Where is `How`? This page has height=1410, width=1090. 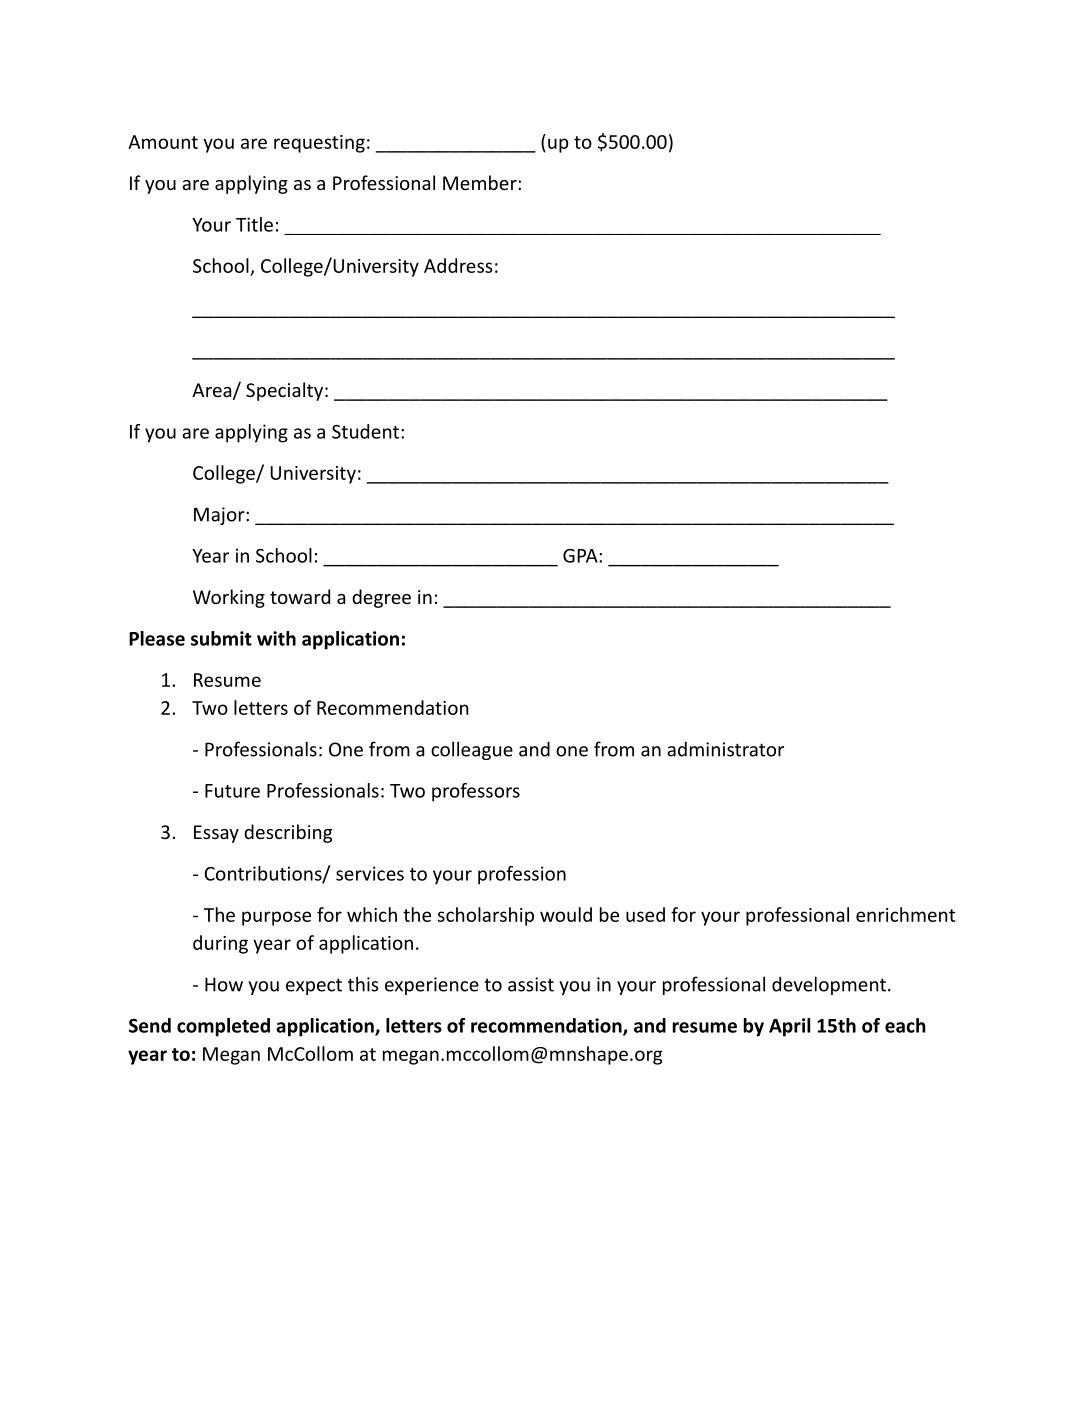 How is located at coordinates (224, 984).
